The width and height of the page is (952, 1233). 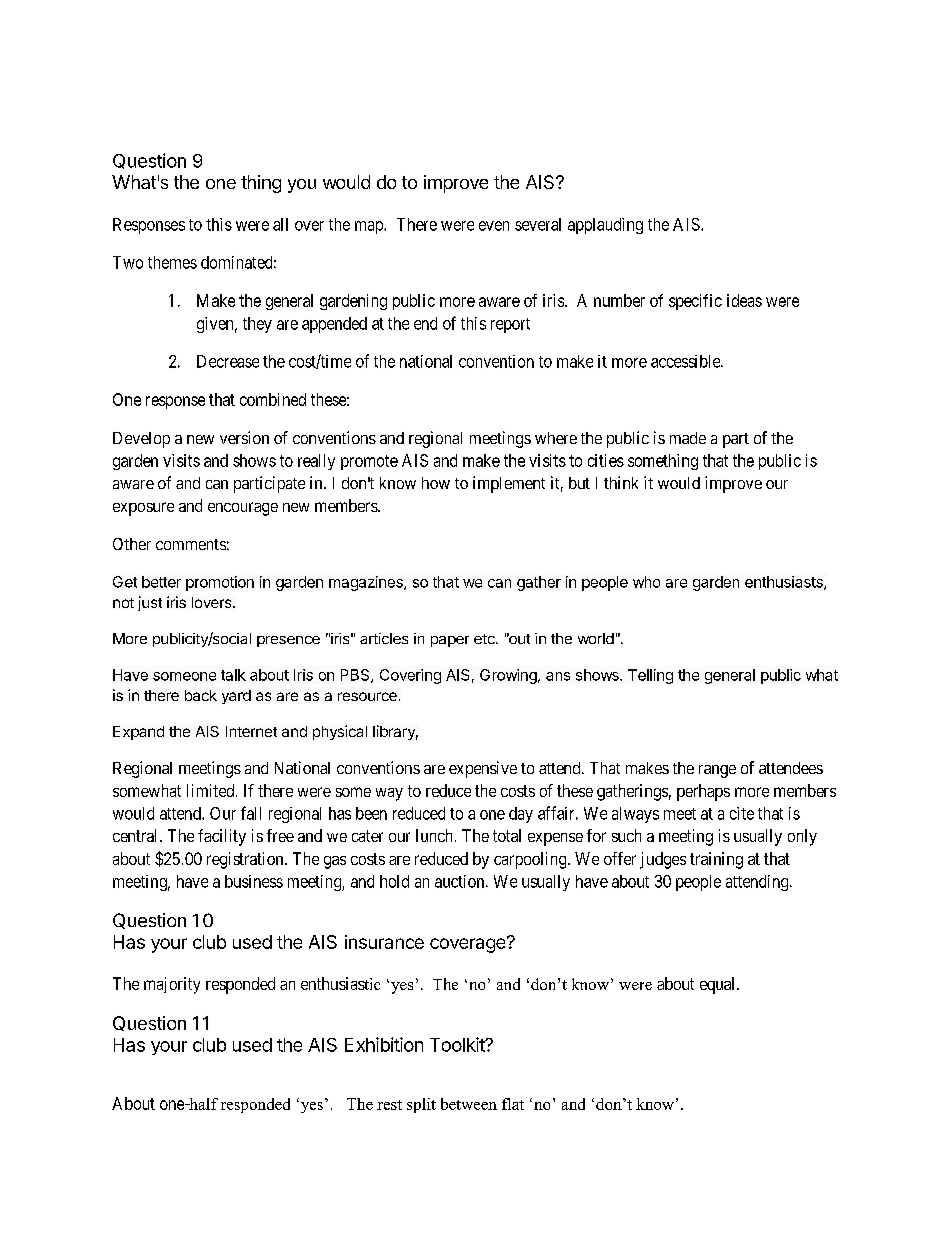 What do you see at coordinates (233, 675) in the page?
I see `talk` at bounding box center [233, 675].
